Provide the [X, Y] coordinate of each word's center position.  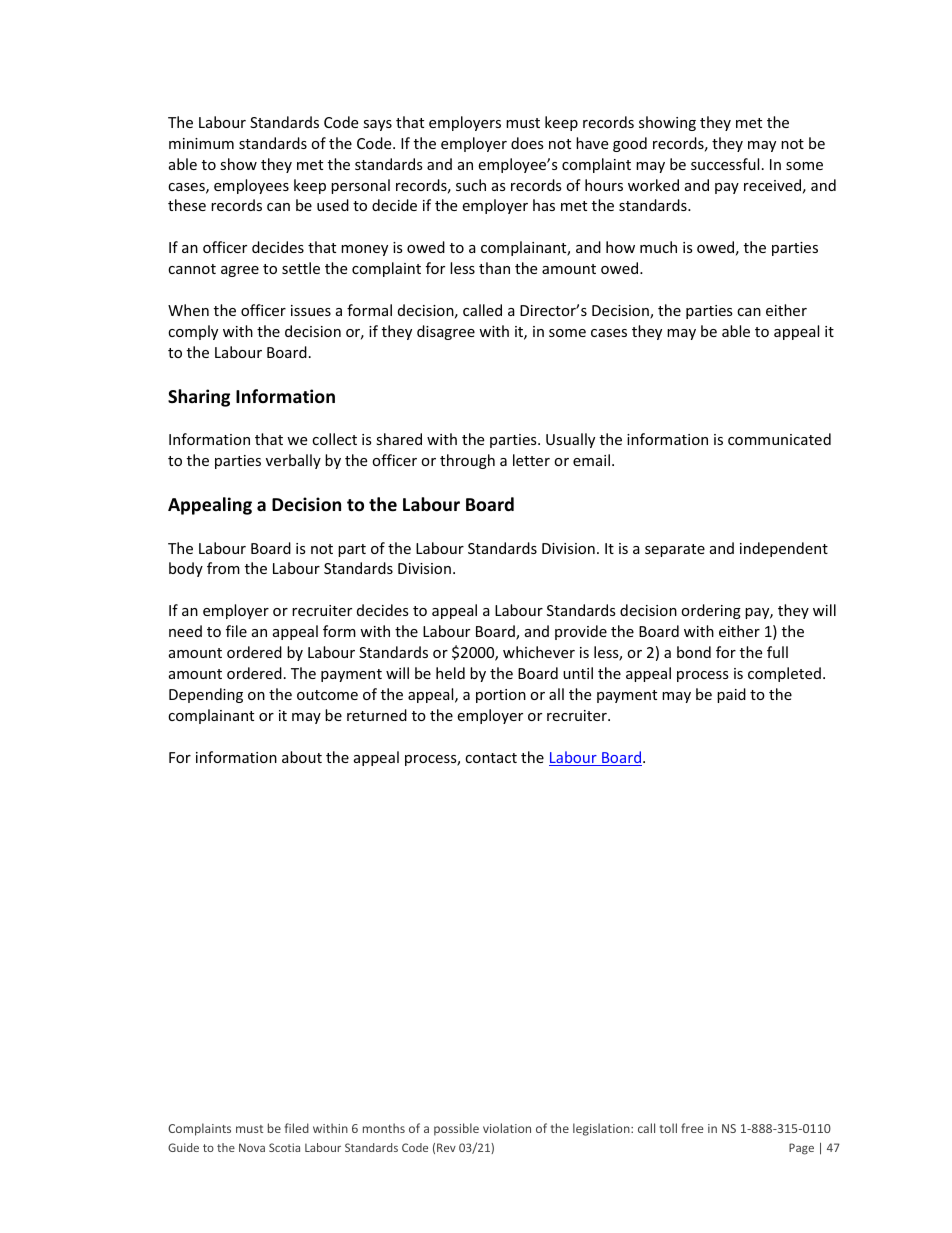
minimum [201, 143]
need [185, 631]
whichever [539, 652]
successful [725, 164]
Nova [252, 1147]
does [527, 143]
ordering [711, 611]
